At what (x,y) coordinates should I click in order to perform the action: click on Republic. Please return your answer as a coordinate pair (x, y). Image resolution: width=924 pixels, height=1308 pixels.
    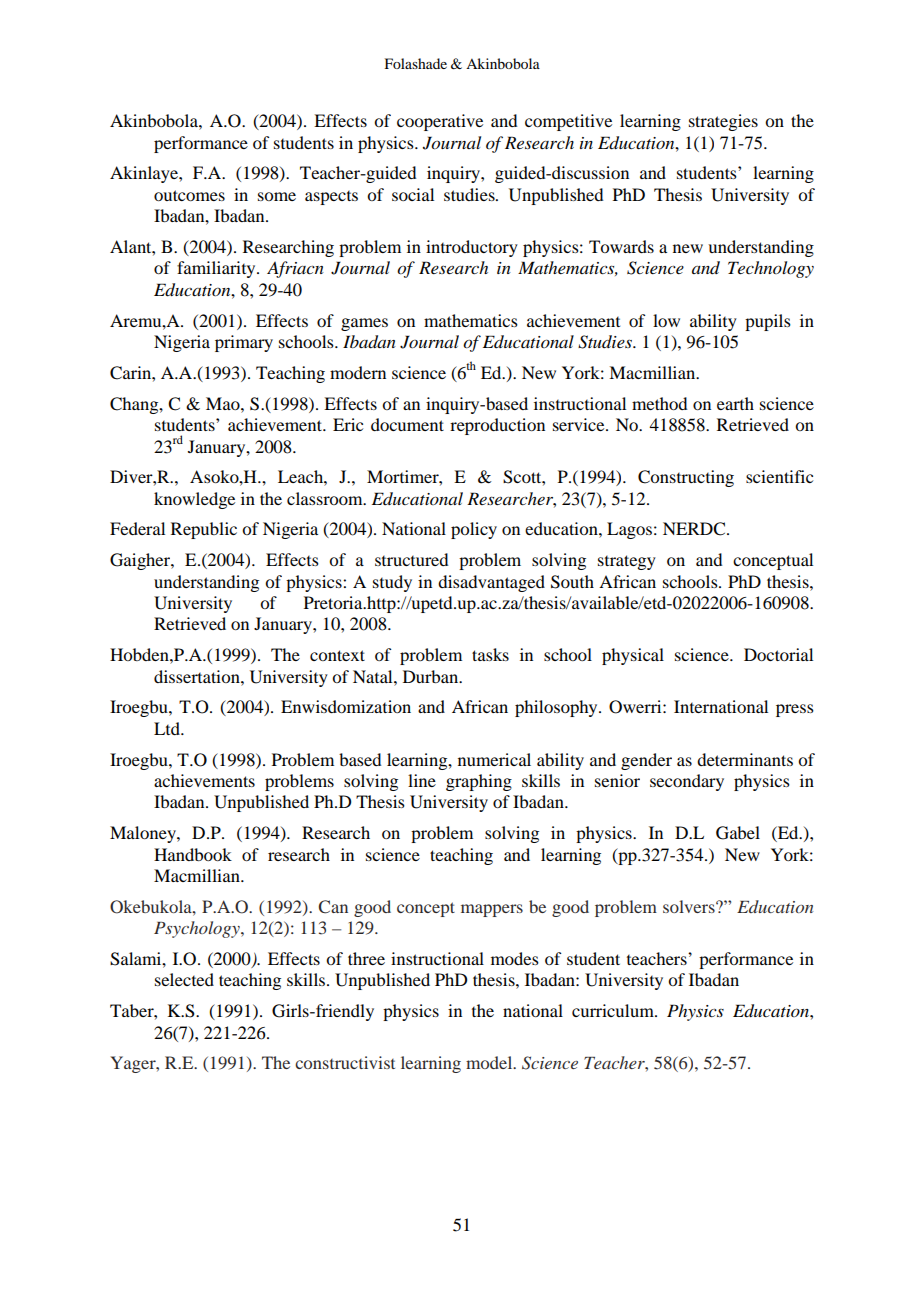
    Looking at the image, I should click on (204, 530).
